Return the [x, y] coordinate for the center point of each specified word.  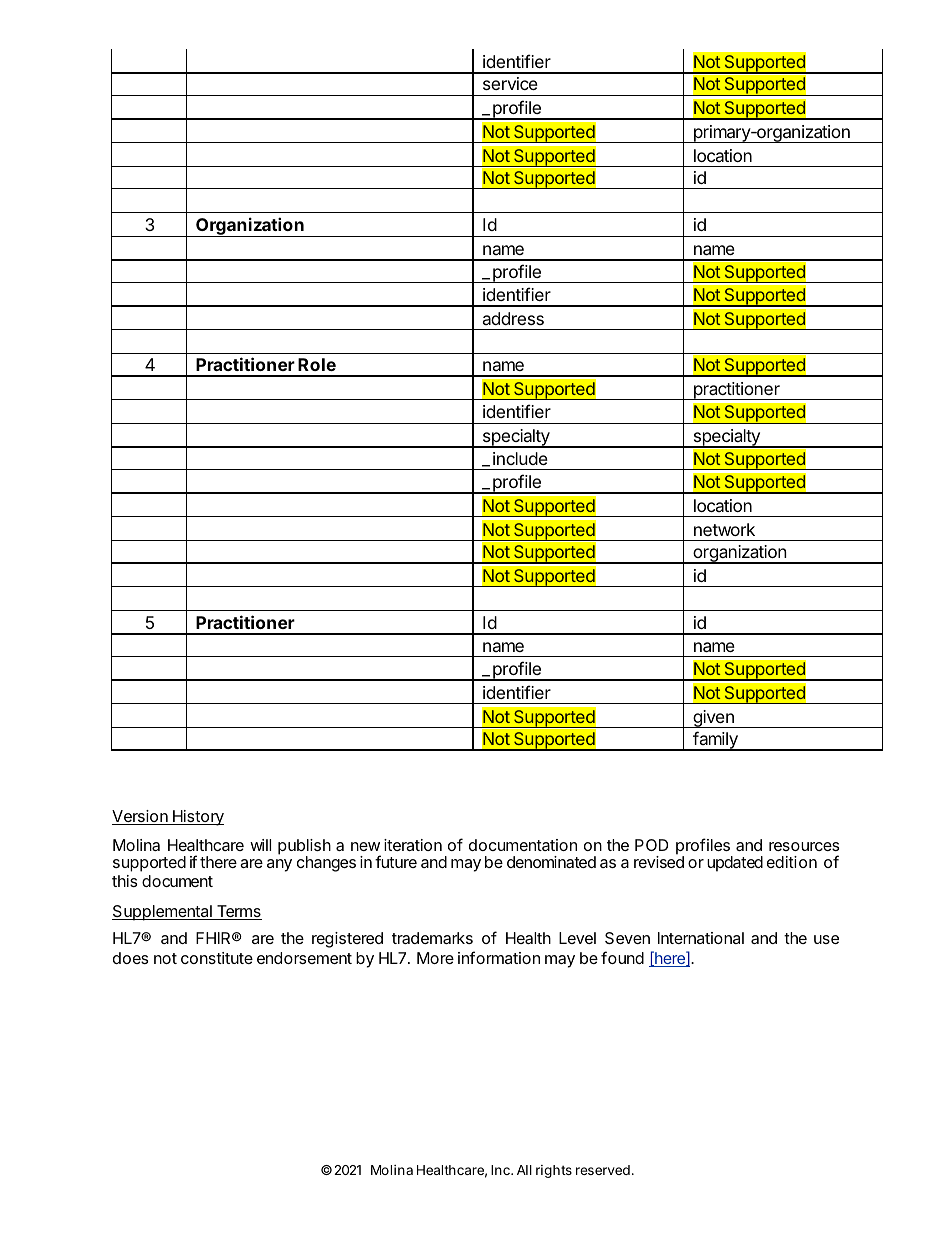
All [524, 1170]
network [724, 529]
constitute [217, 958]
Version [141, 817]
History [197, 818]
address [513, 318]
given [713, 719]
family [715, 741]
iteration [413, 845]
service [510, 83]
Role [317, 364]
